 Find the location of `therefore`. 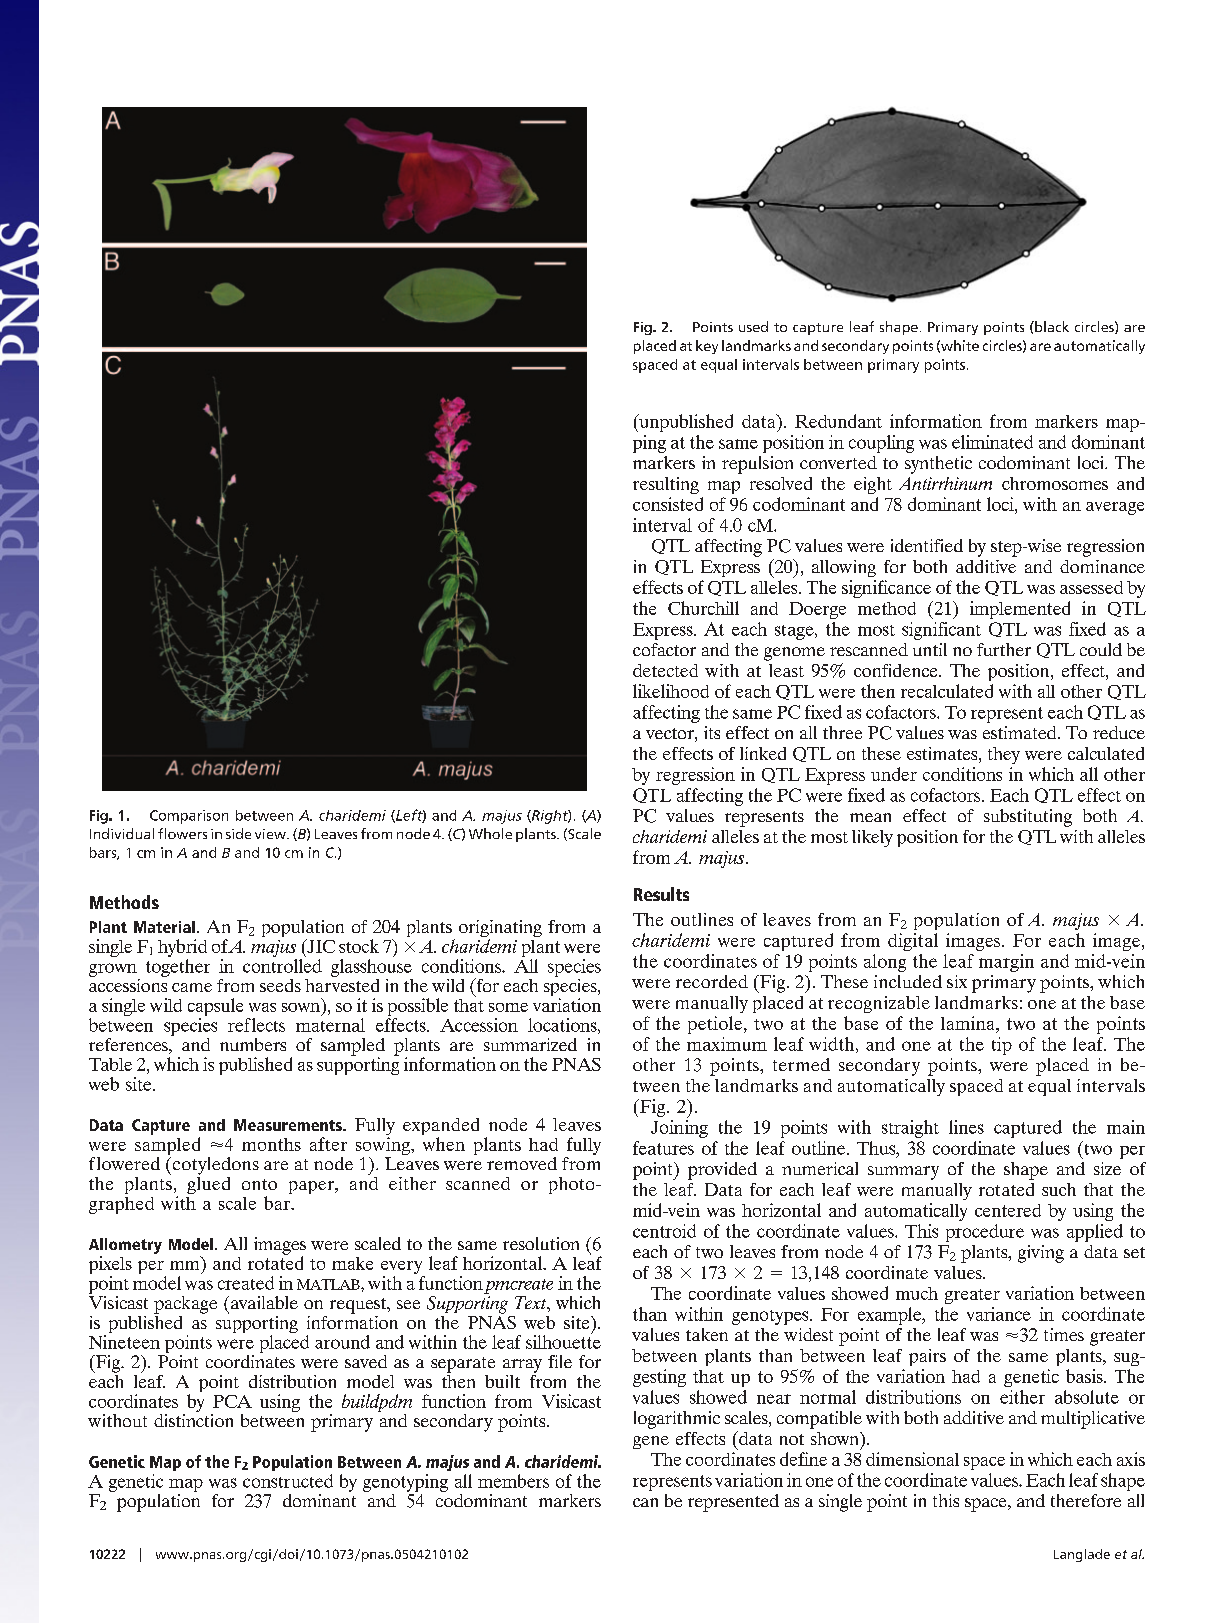

therefore is located at coordinates (1086, 1500).
